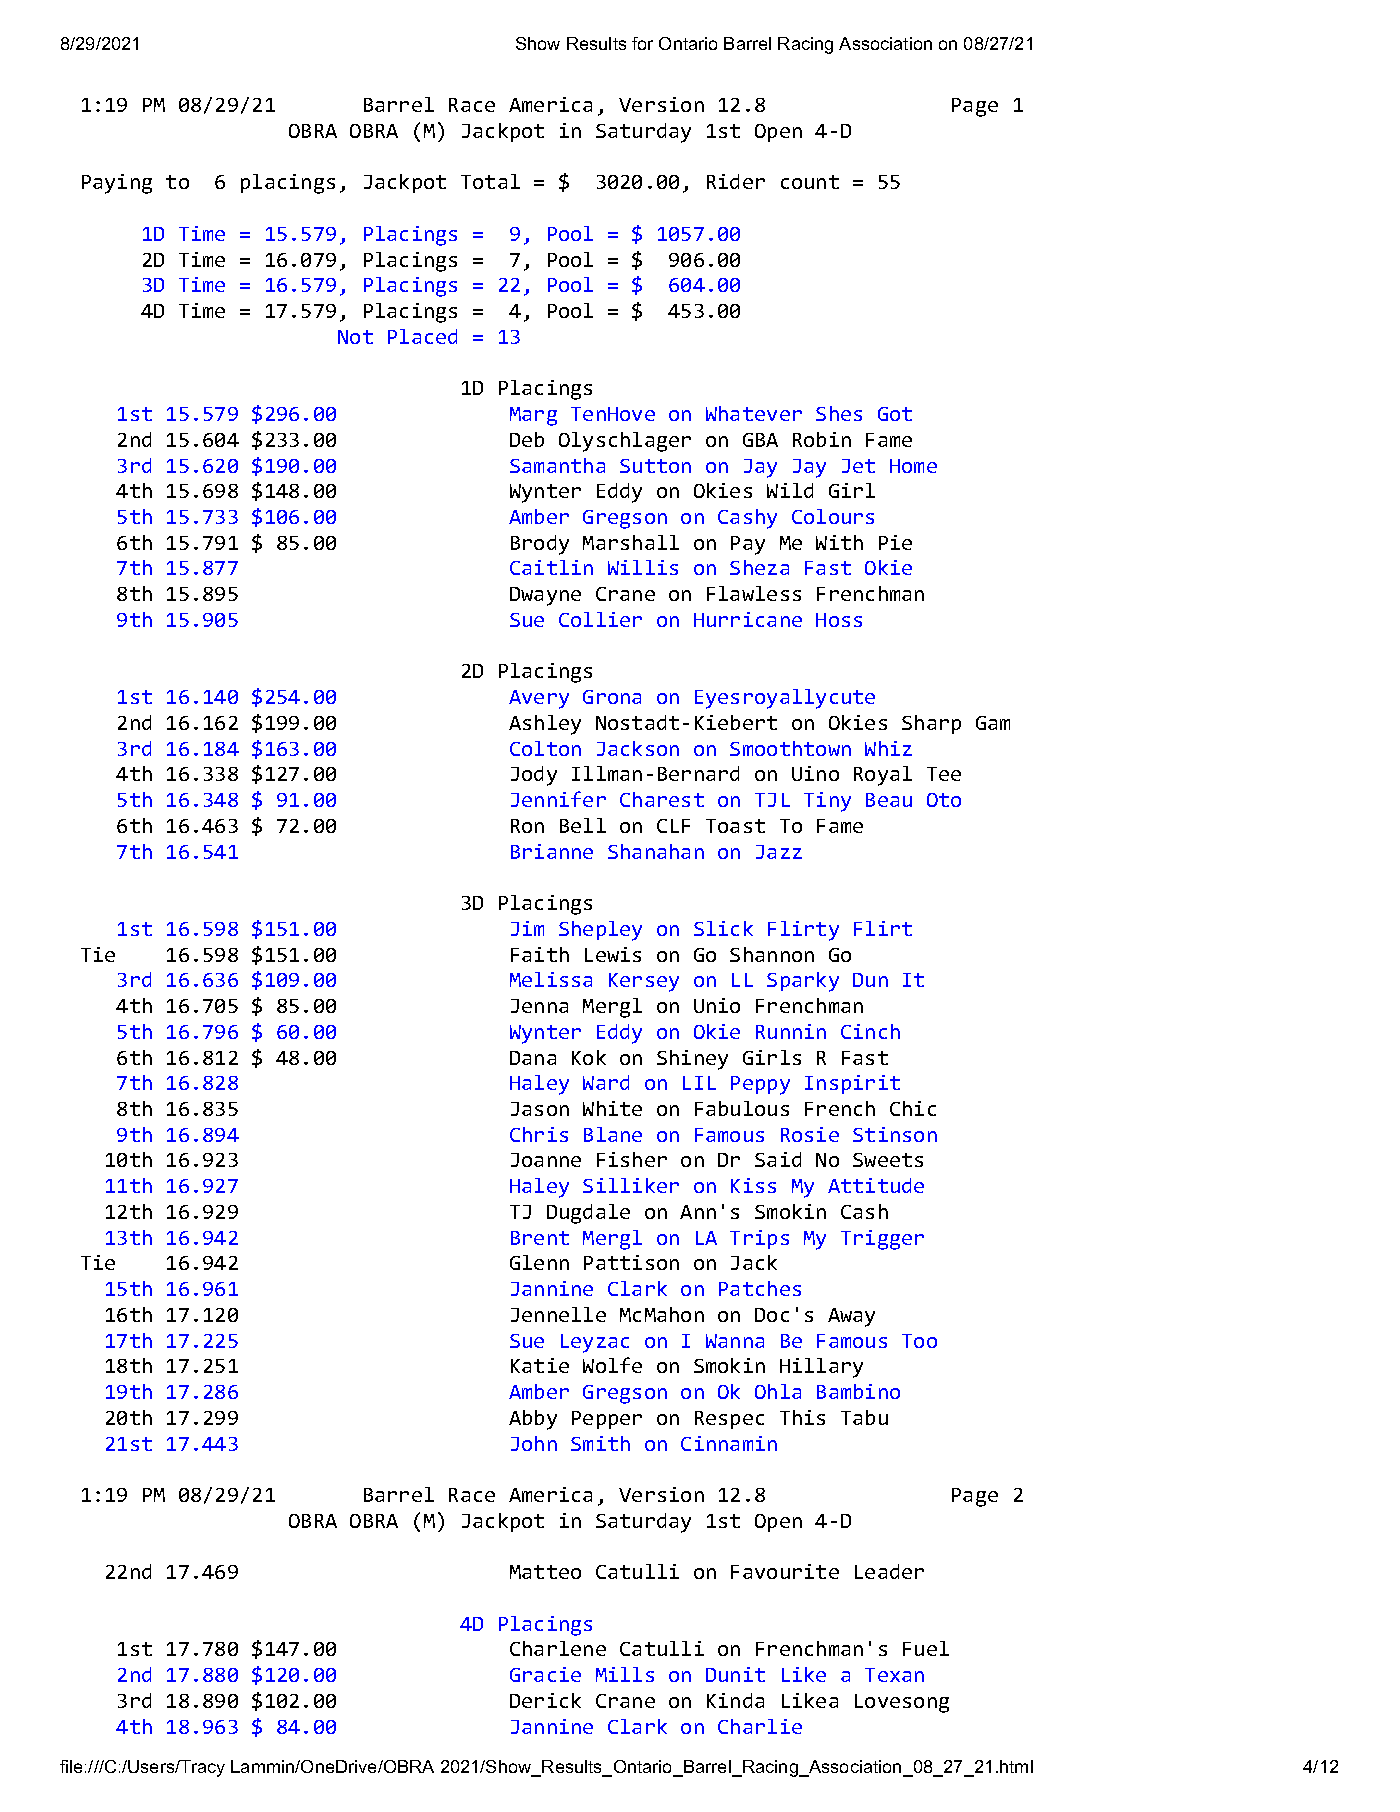 Image resolution: width=1400 pixels, height=1812 pixels. What do you see at coordinates (355, 337) in the document?
I see `Not` at bounding box center [355, 337].
